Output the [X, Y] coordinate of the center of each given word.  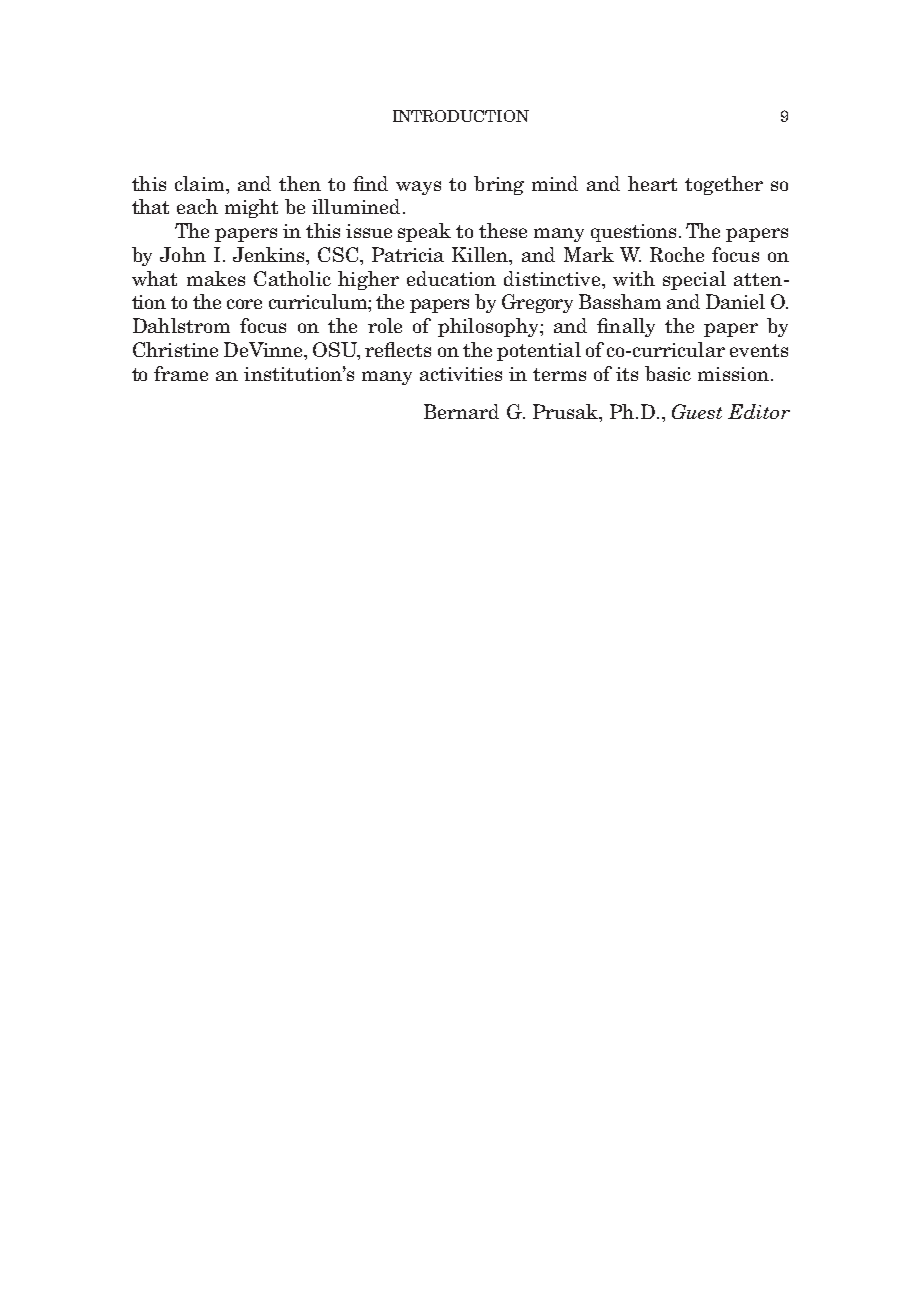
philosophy [489, 327]
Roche [677, 254]
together [724, 185]
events [759, 350]
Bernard [461, 411]
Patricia [408, 254]
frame [181, 373]
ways [418, 188]
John [183, 254]
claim [201, 183]
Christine [175, 349]
